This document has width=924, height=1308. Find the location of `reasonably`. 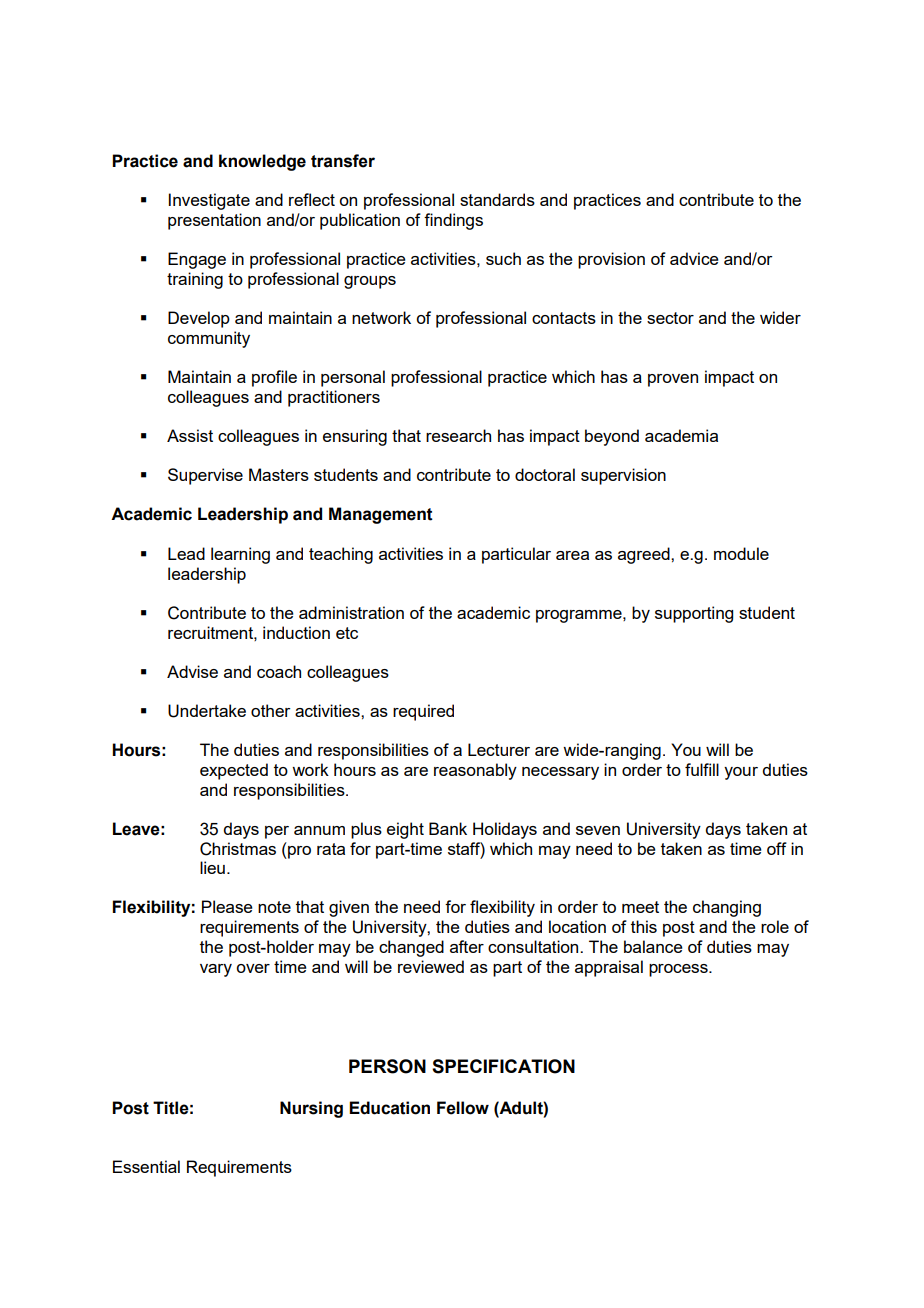

reasonably is located at coordinates (475, 771).
